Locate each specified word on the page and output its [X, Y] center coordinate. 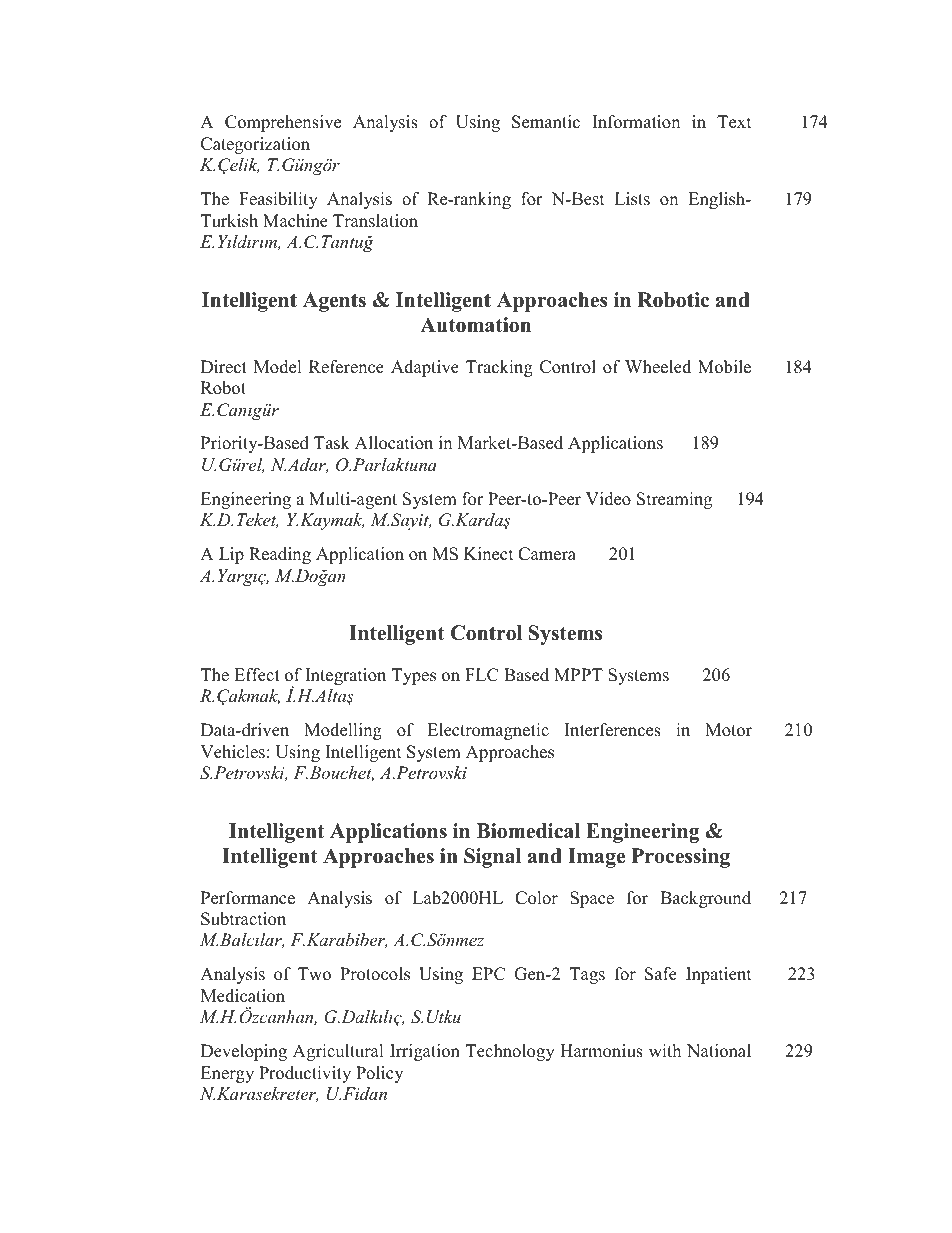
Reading [280, 555]
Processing [681, 858]
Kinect [489, 554]
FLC [481, 675]
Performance [248, 898]
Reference [346, 367]
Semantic [546, 122]
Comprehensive [283, 123]
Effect [257, 675]
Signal [492, 858]
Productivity [305, 1074]
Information [636, 122]
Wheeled [658, 367]
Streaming [674, 500]
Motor [728, 730]
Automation [475, 325]
